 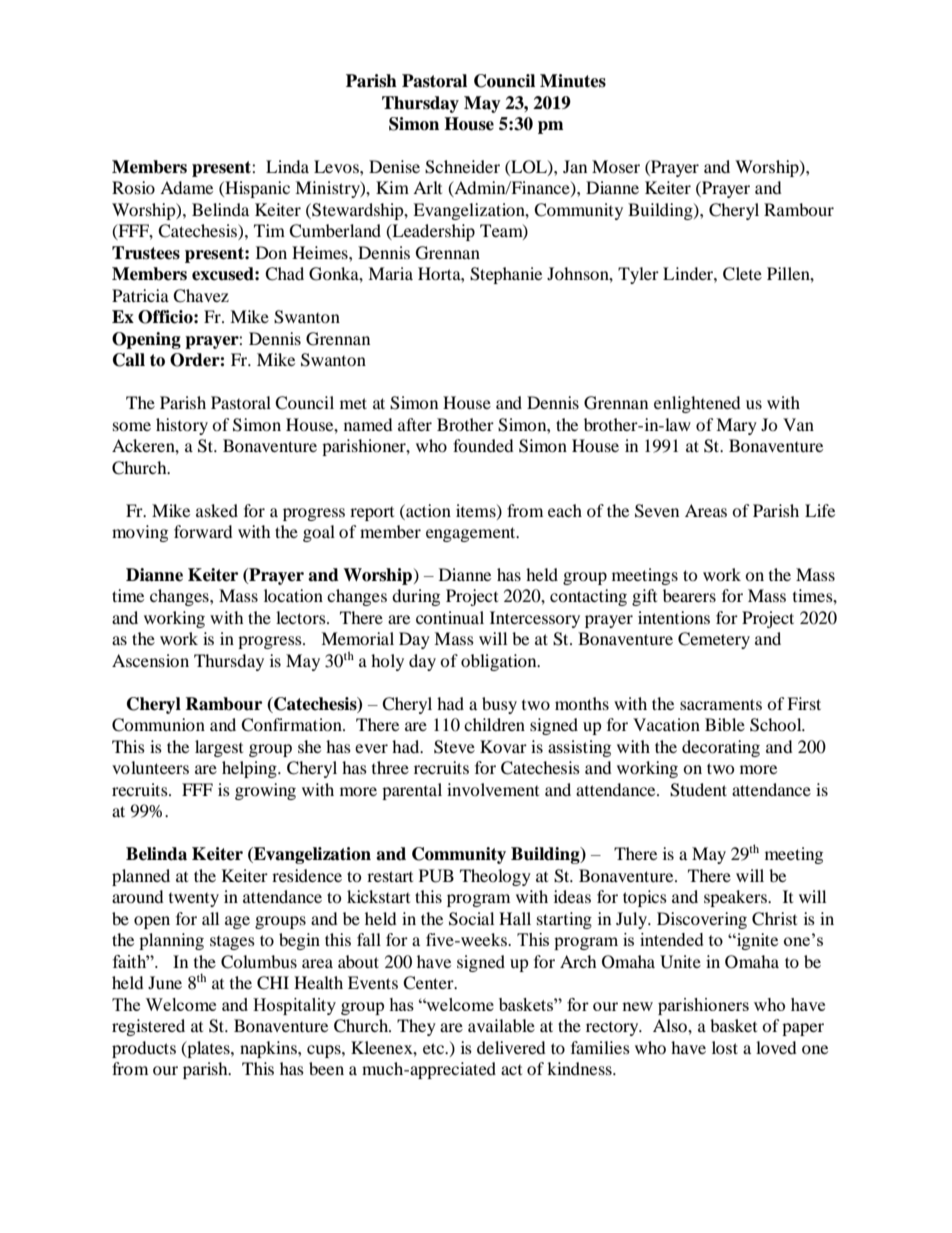 What do you see at coordinates (182, 426) in the image?
I see `history` at bounding box center [182, 426].
